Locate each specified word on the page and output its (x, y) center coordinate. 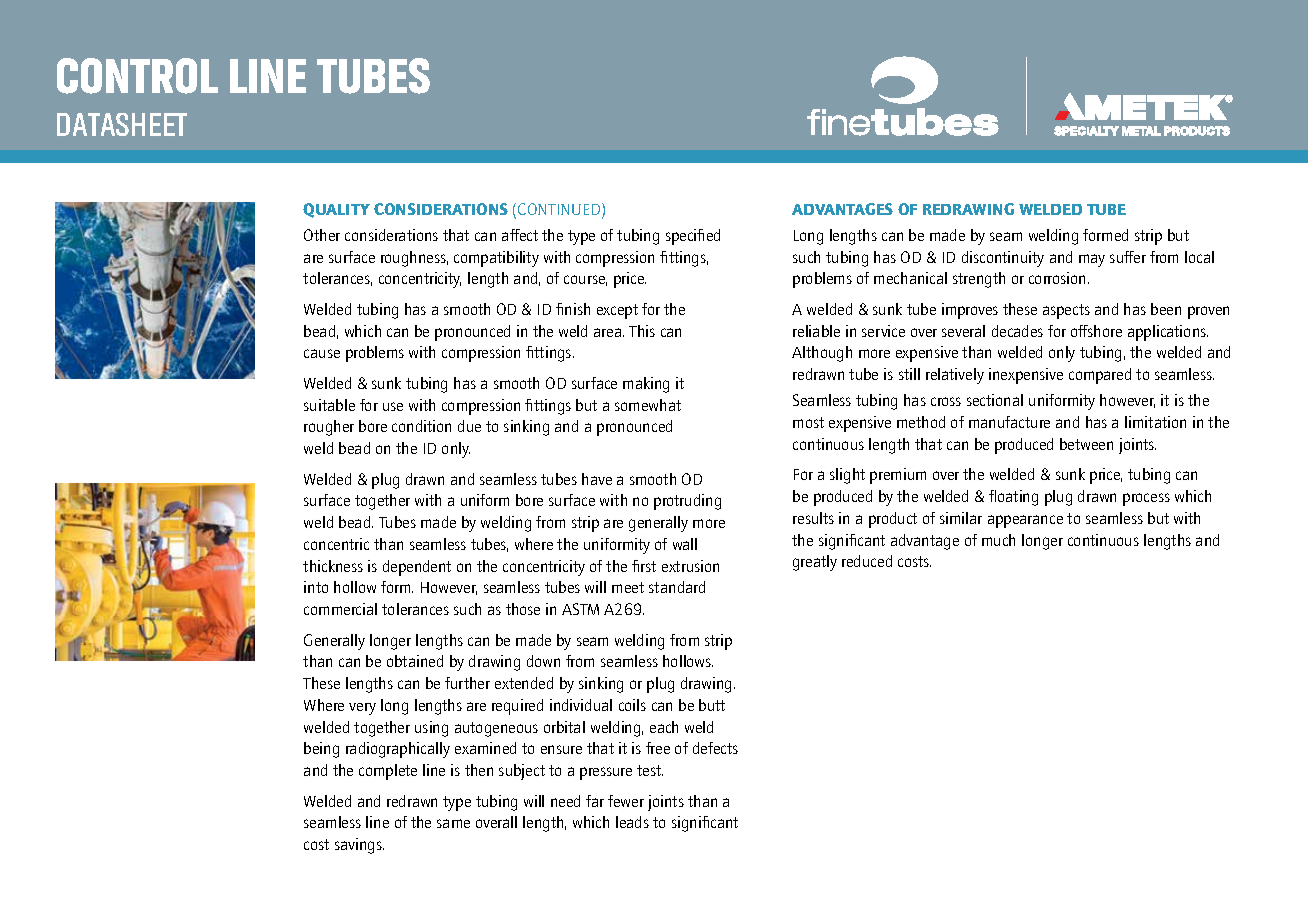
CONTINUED (560, 210)
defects (715, 748)
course (585, 280)
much (998, 540)
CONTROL (137, 76)
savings (359, 846)
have (597, 479)
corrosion (1059, 278)
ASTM (580, 609)
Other (322, 235)
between (1086, 444)
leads (632, 822)
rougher (329, 428)
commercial (340, 609)
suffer (1128, 257)
